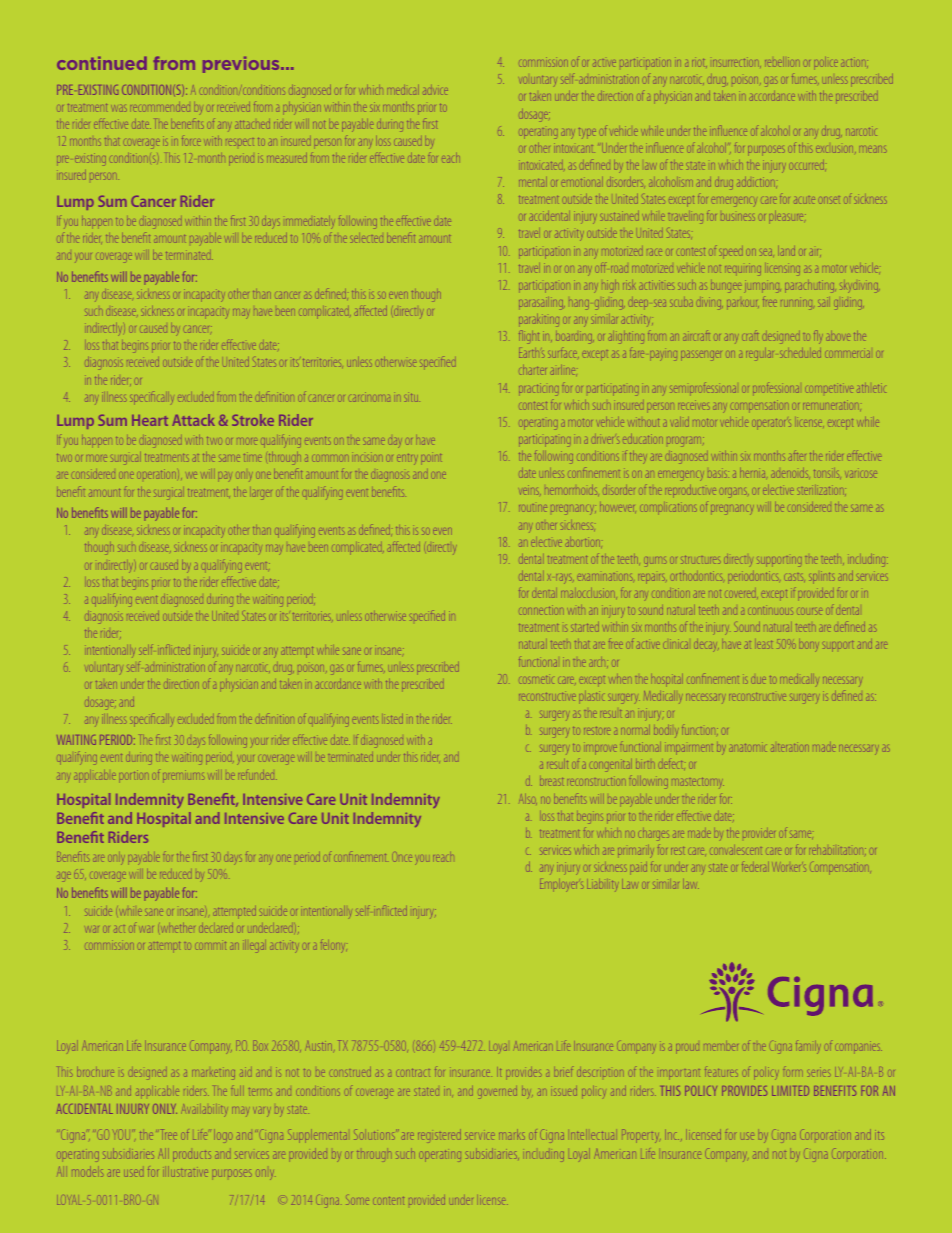 The width and height of the page is (952, 1233). What do you see at coordinates (192, 1156) in the page?
I see `products` at bounding box center [192, 1156].
